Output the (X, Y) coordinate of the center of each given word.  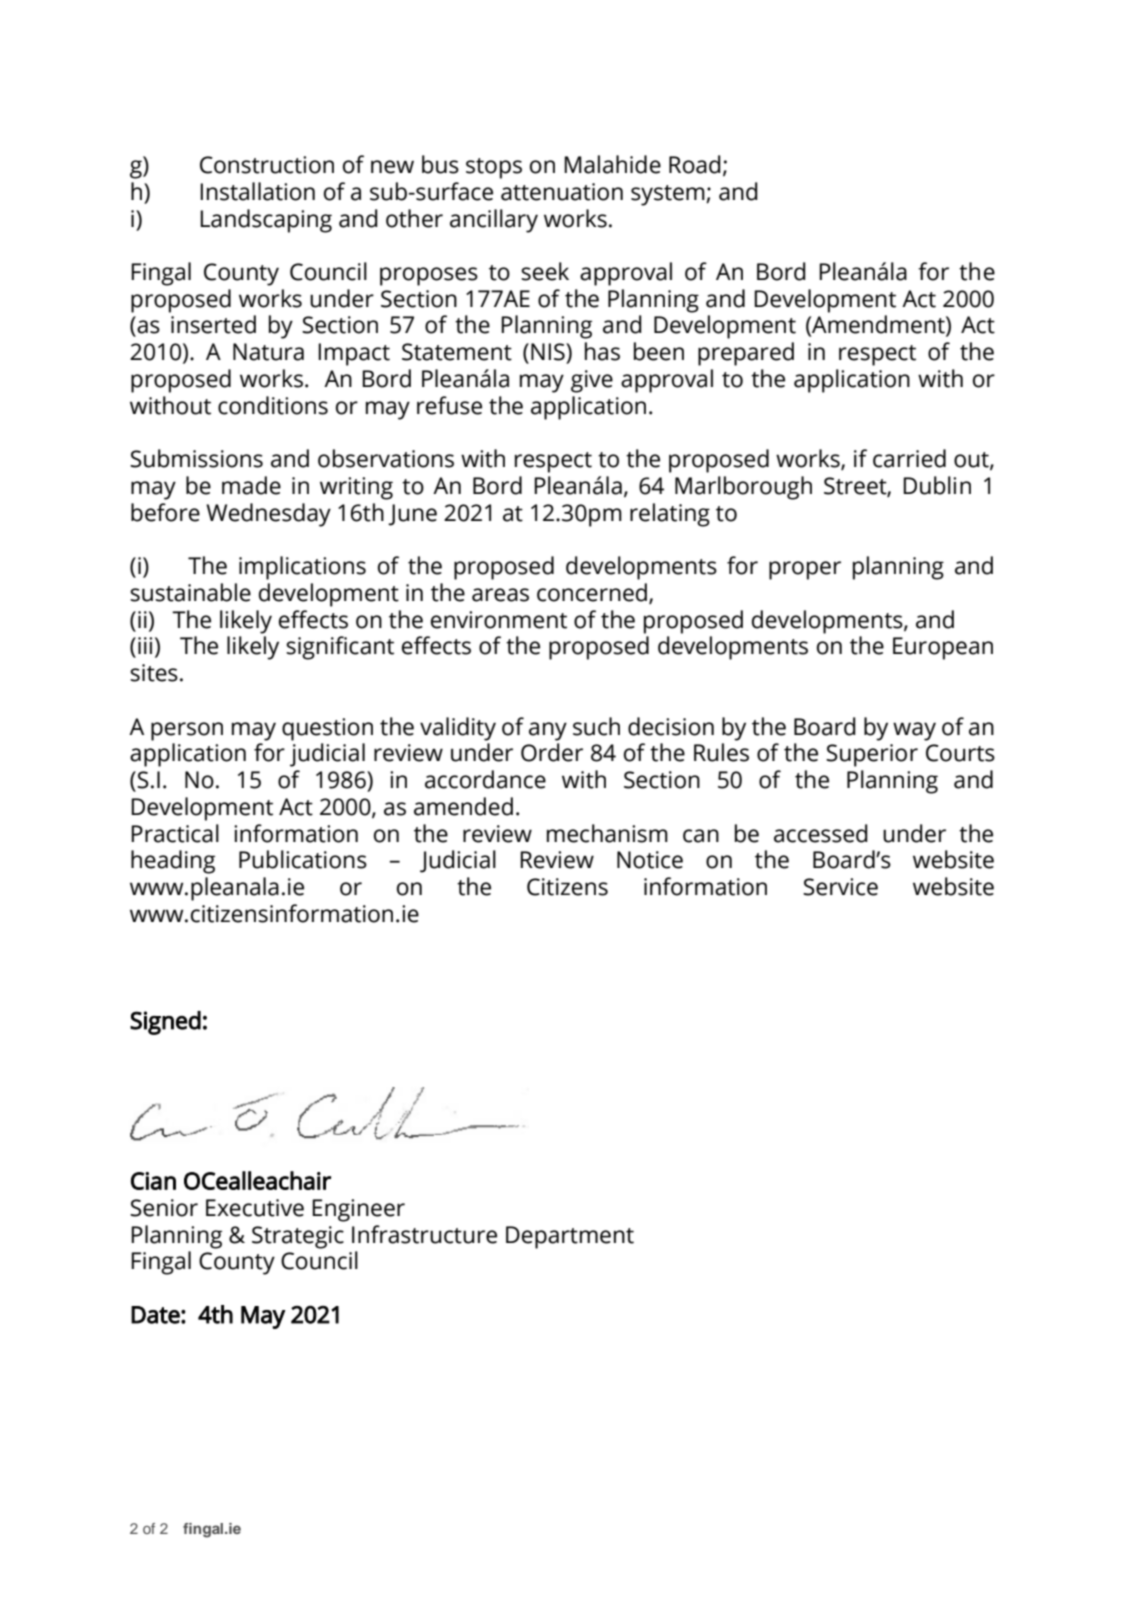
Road (695, 164)
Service (840, 887)
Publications (303, 859)
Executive (255, 1208)
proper (805, 570)
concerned (592, 592)
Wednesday (268, 515)
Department (570, 1237)
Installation (257, 191)
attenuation (562, 192)
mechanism (607, 833)
